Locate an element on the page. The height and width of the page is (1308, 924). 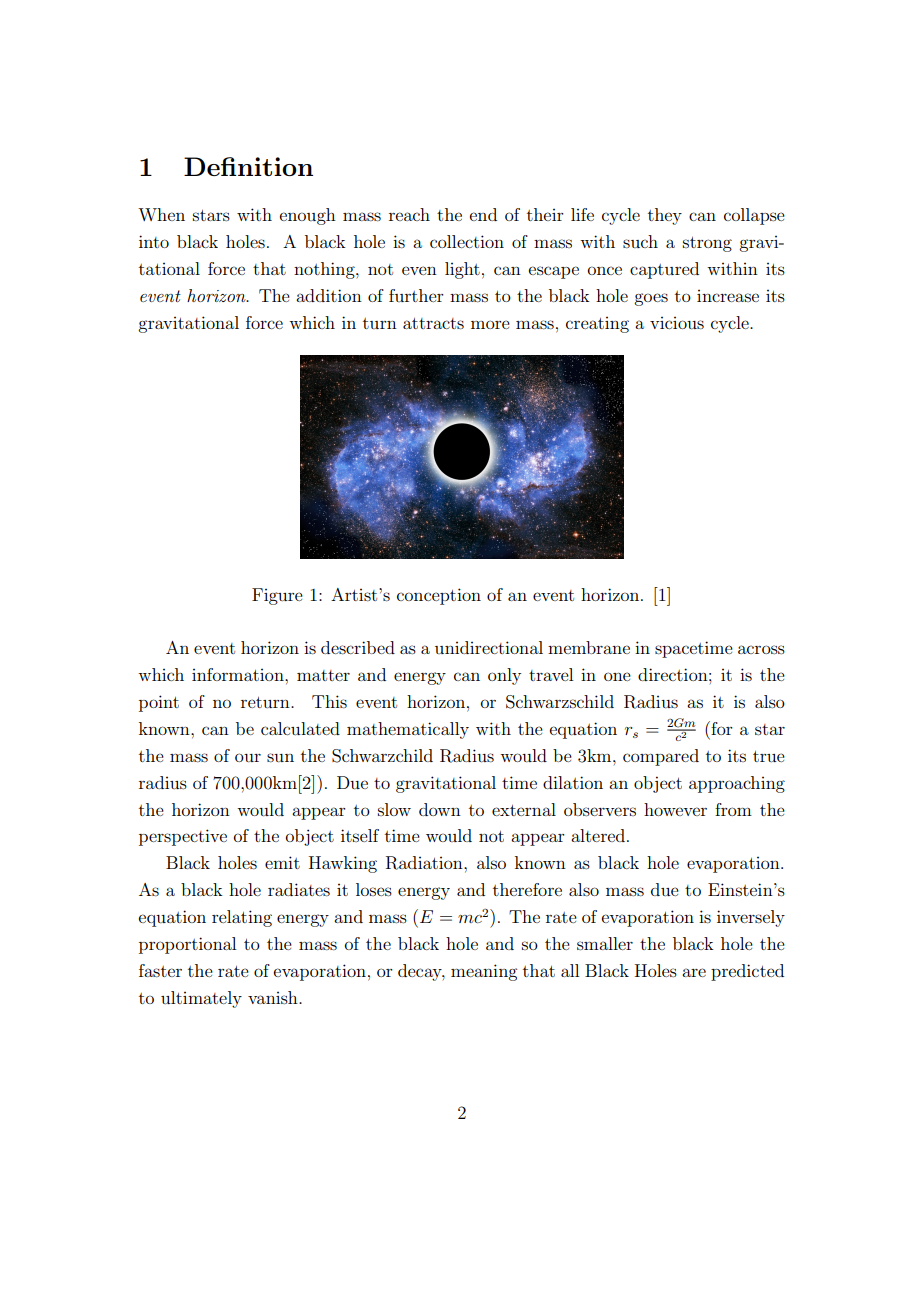
ultimately is located at coordinates (201, 999).
